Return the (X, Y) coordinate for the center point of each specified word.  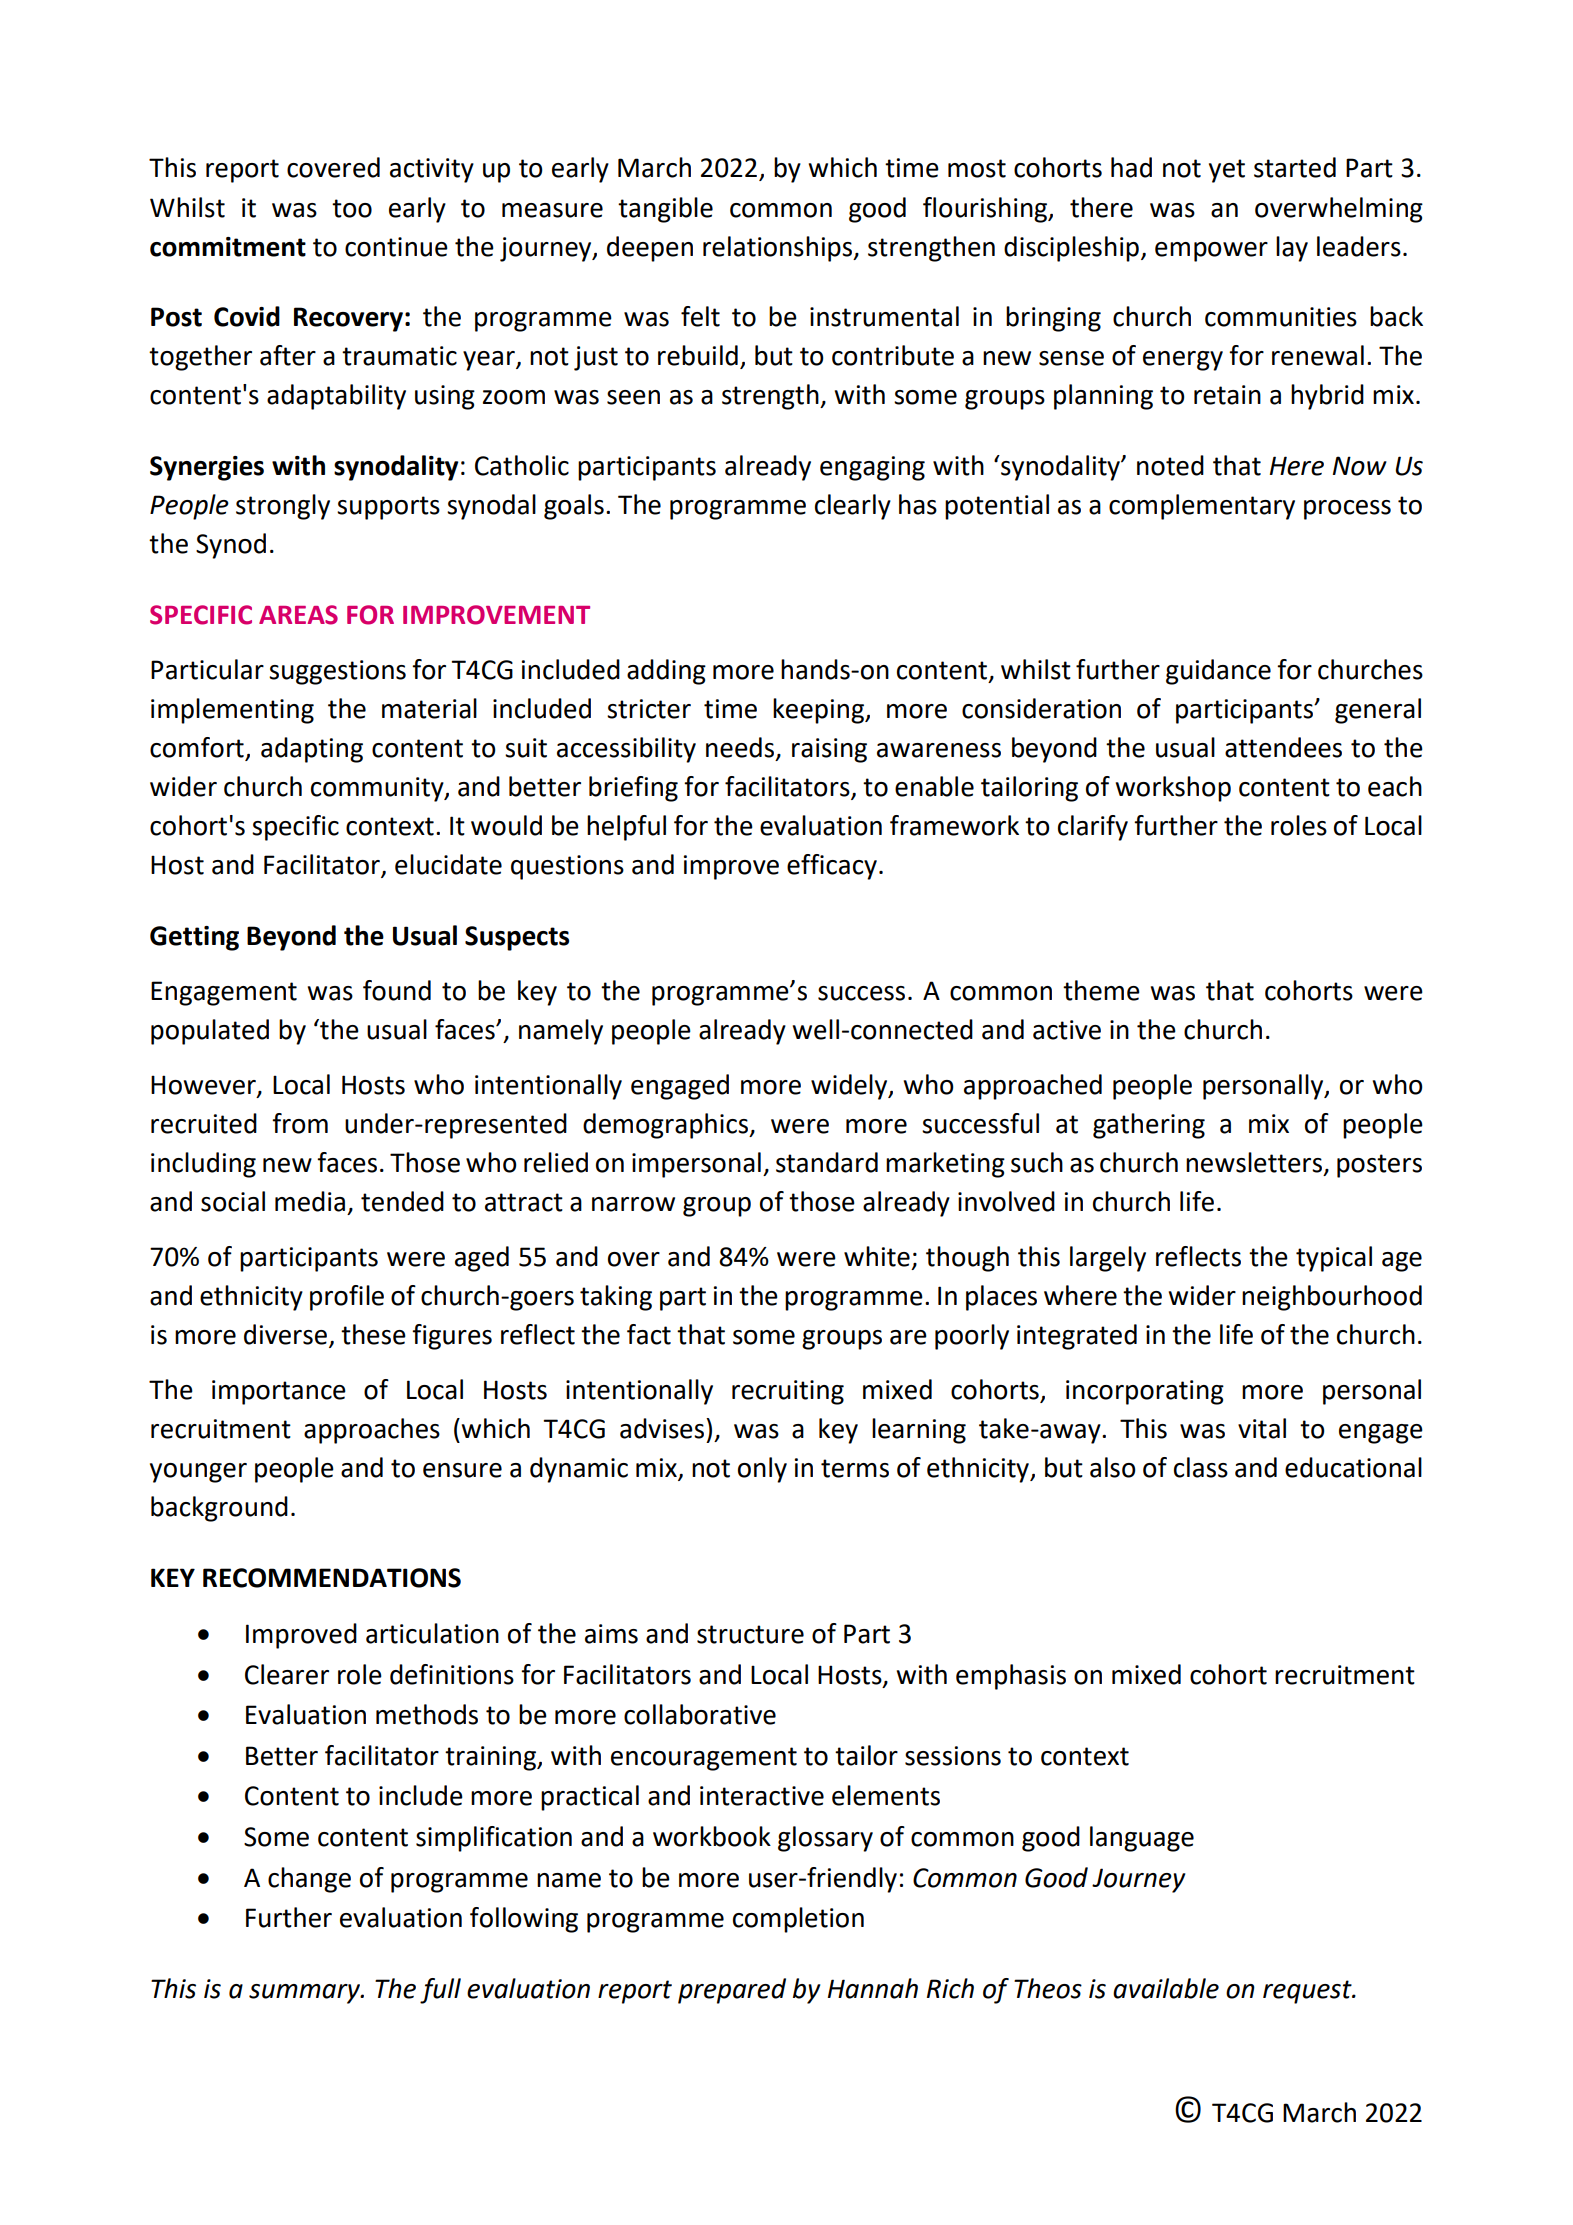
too (352, 208)
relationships (779, 249)
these (373, 1334)
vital (1262, 1428)
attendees (1283, 747)
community (378, 789)
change (309, 1880)
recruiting (788, 1392)
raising (829, 750)
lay (1292, 249)
